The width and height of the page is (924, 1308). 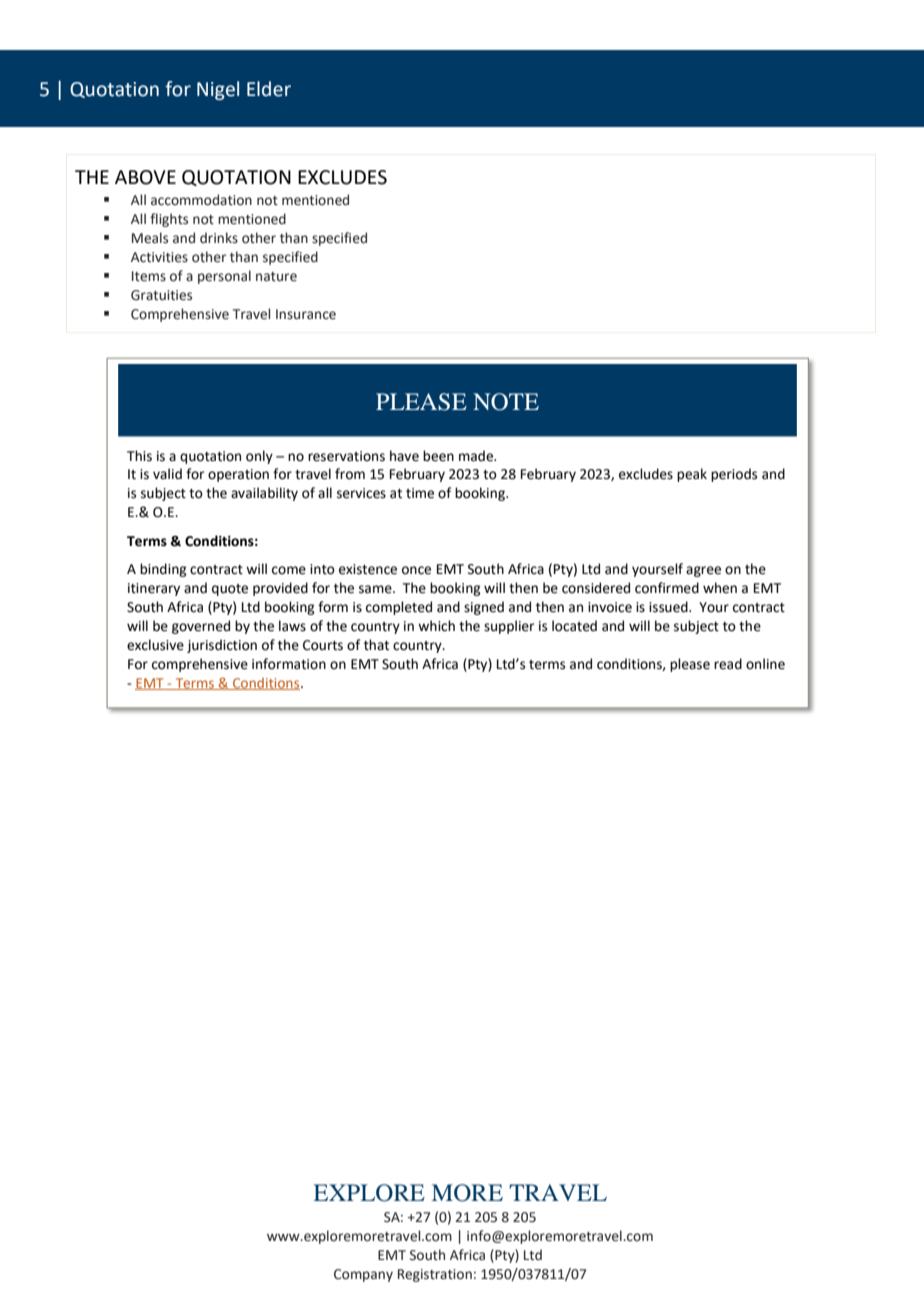 I want to click on peak, so click(x=692, y=475).
